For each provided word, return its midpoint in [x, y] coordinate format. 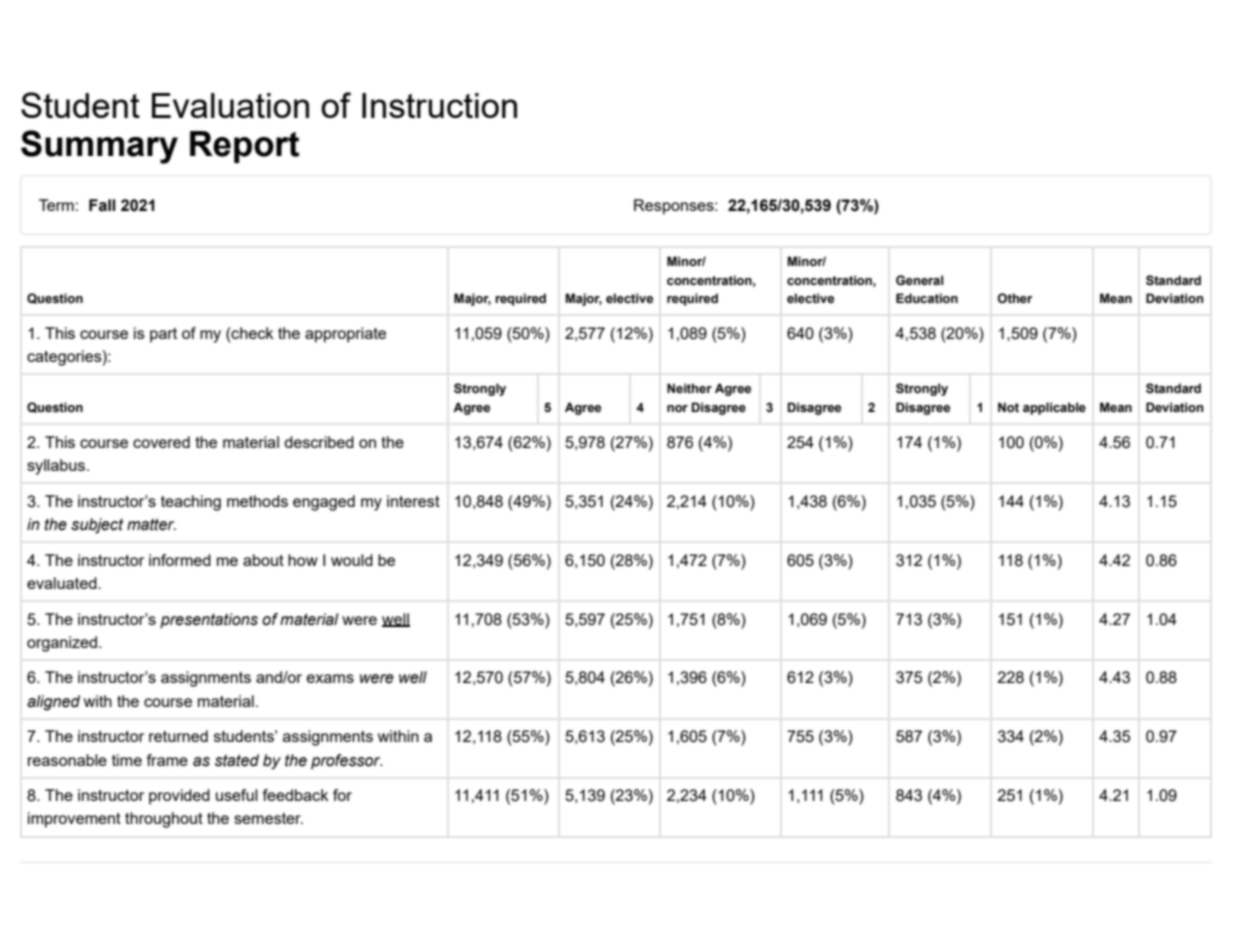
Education [927, 298]
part [163, 335]
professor [347, 762]
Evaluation [230, 105]
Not [1008, 407]
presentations [209, 621]
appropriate [345, 335]
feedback [296, 795]
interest [413, 501]
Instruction [439, 105]
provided [179, 797]
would [352, 560]
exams [330, 678]
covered [161, 442]
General [919, 280]
